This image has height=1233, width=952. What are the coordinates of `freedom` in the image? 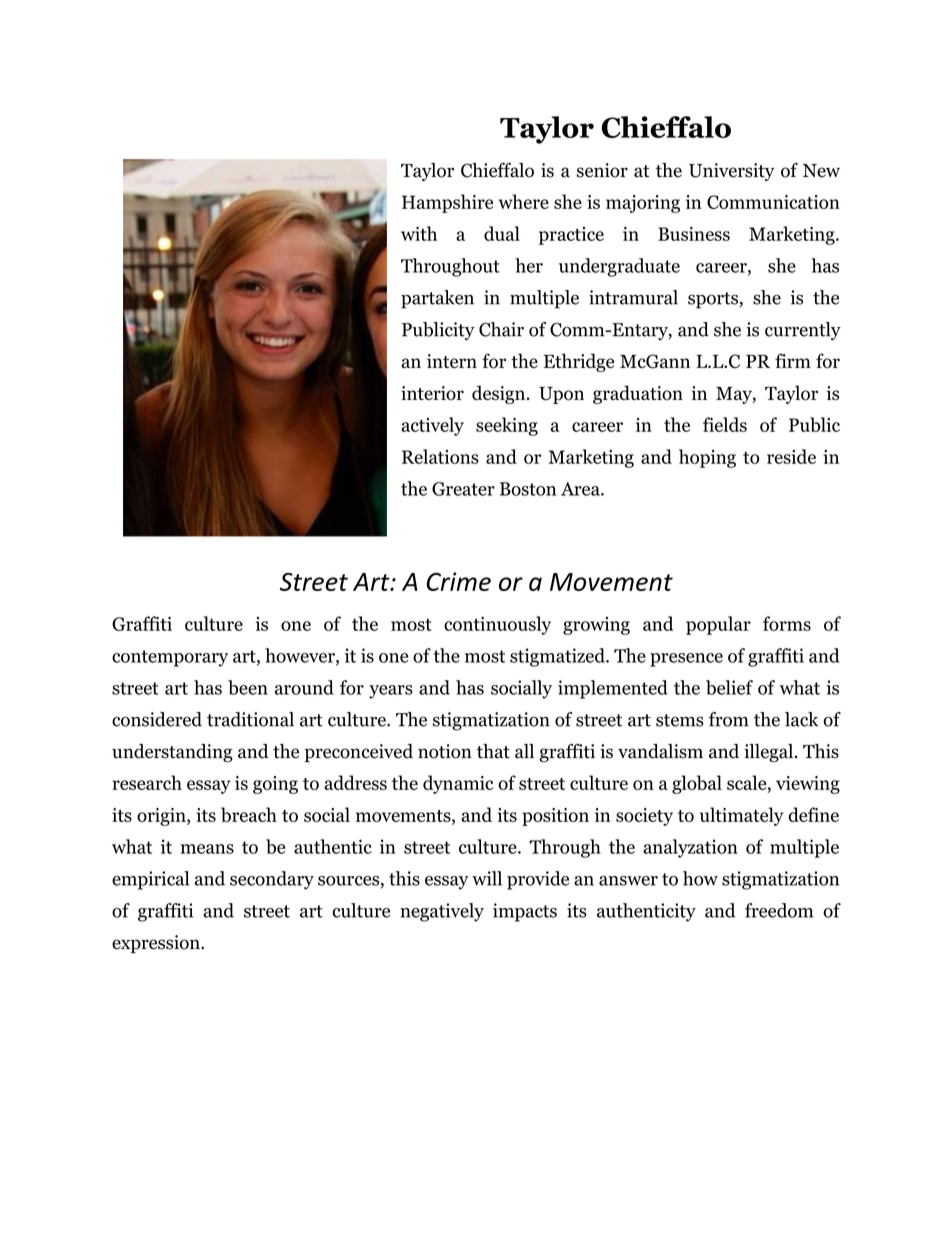 It's located at (779, 910).
